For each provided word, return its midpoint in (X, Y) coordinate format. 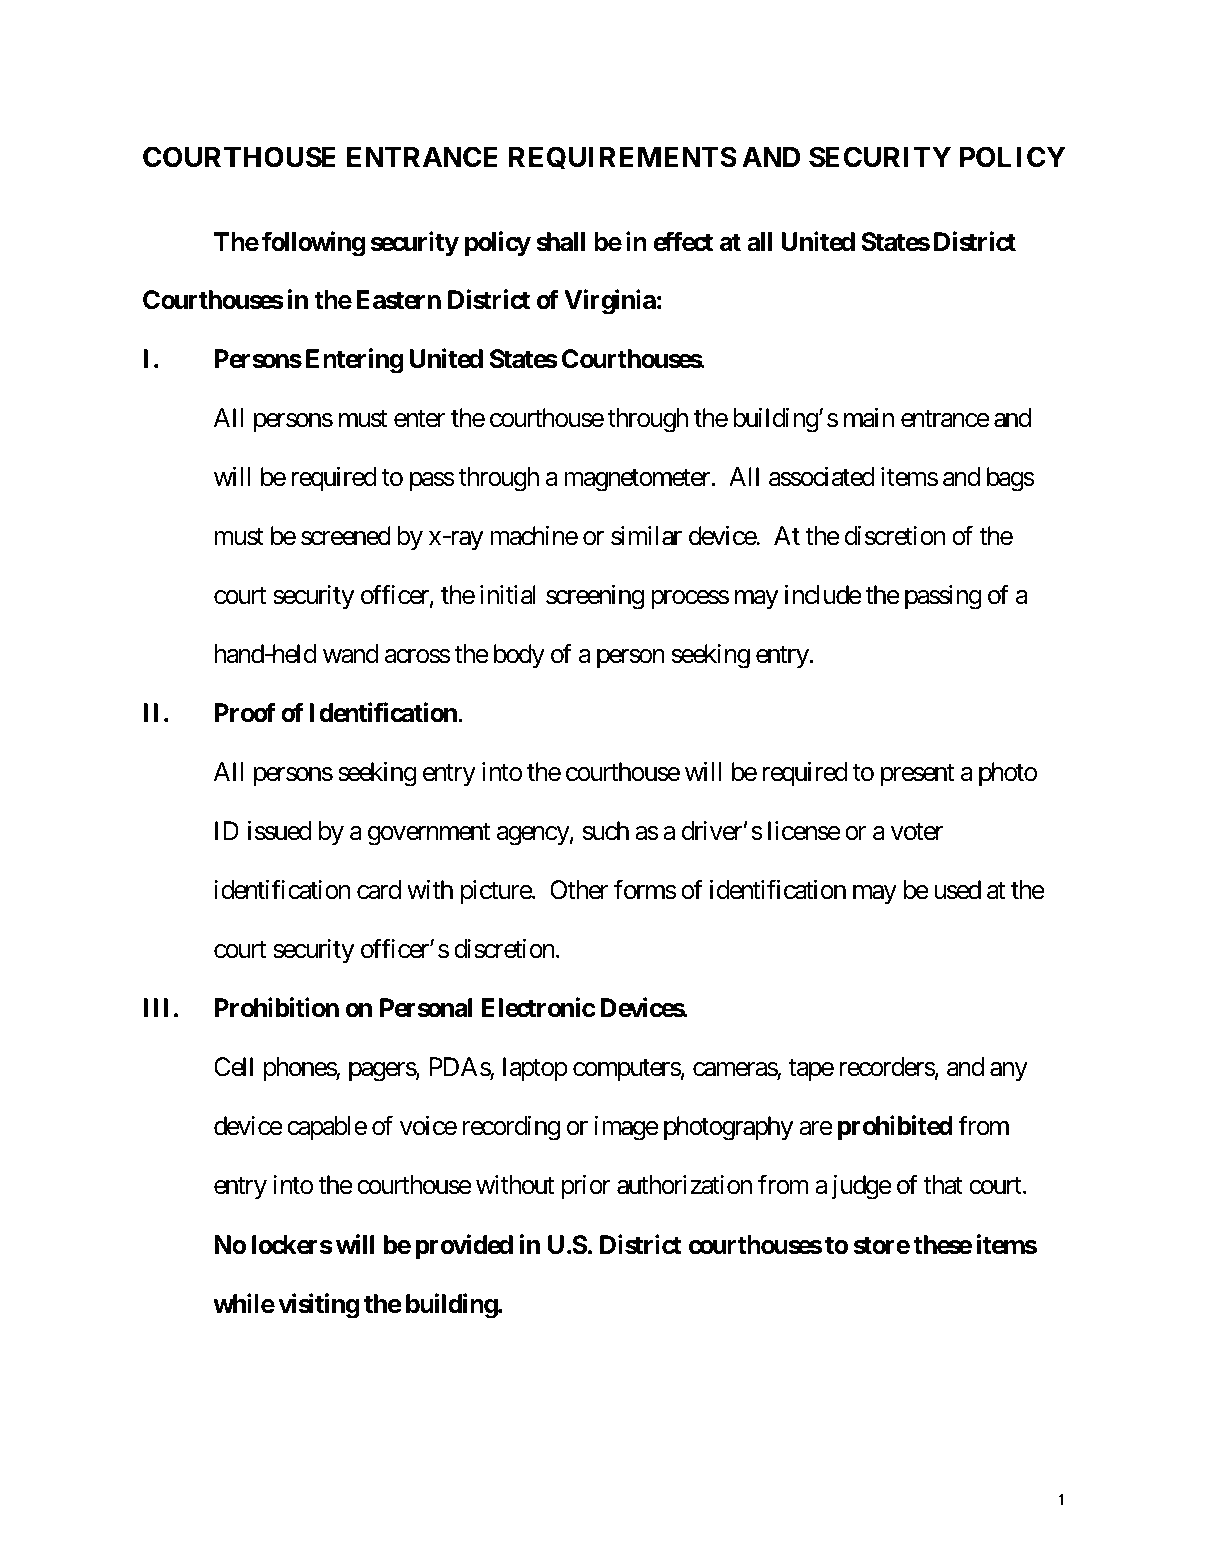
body (519, 656)
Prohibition (276, 1007)
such (606, 831)
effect (683, 241)
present (917, 775)
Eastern (398, 300)
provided (464, 1247)
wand (351, 654)
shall (560, 242)
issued (280, 831)
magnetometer (637, 480)
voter (917, 832)
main (869, 418)
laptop (535, 1069)
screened (346, 536)
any (1009, 1072)
